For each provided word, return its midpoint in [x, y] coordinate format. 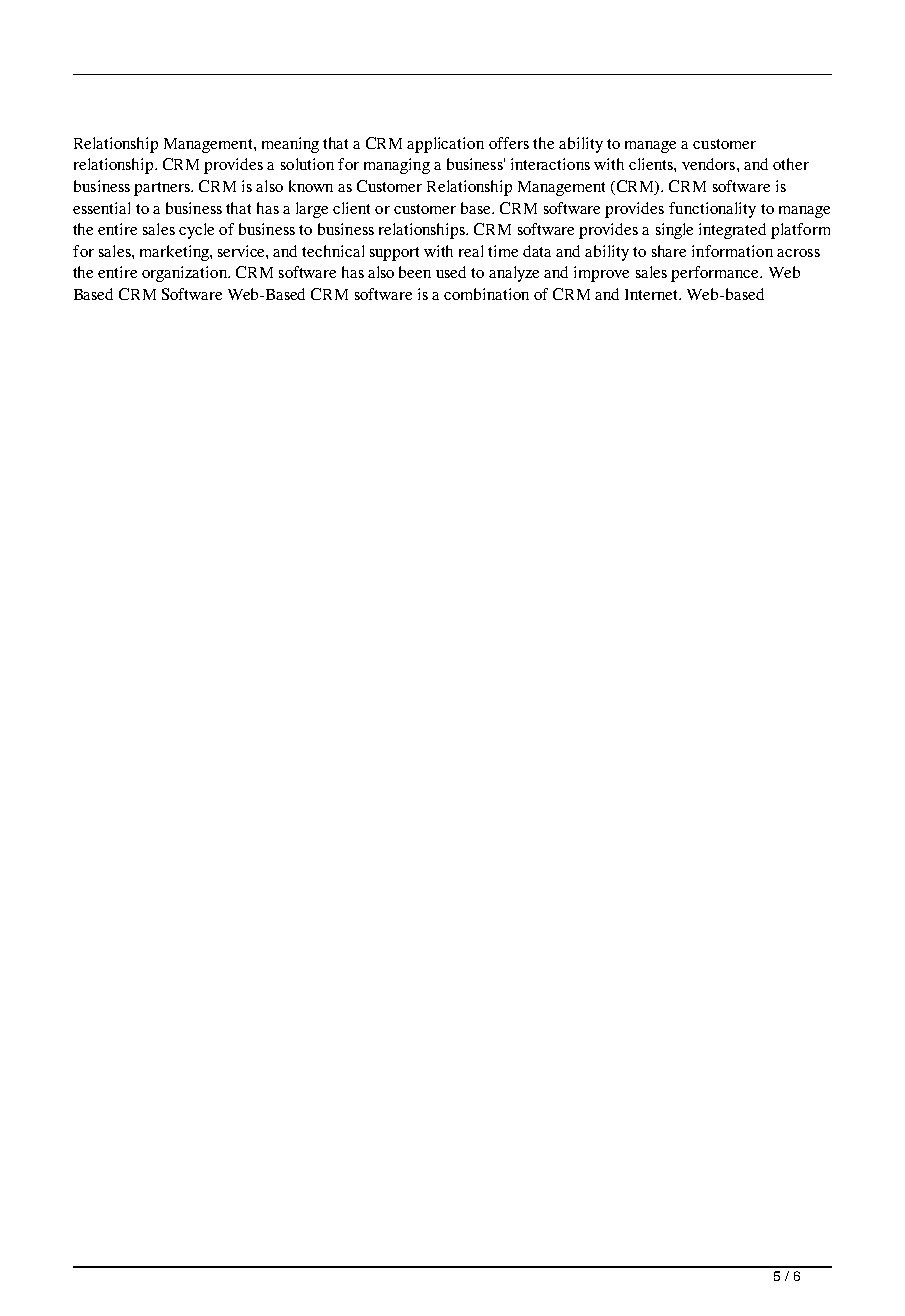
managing [397, 166]
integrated [732, 231]
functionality [712, 210]
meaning [290, 145]
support [394, 254]
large [312, 210]
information [732, 251]
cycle [196, 231]
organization [185, 274]
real [471, 251]
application [445, 145]
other [791, 164]
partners [163, 189]
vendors [710, 164]
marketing [175, 253]
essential [101, 208]
